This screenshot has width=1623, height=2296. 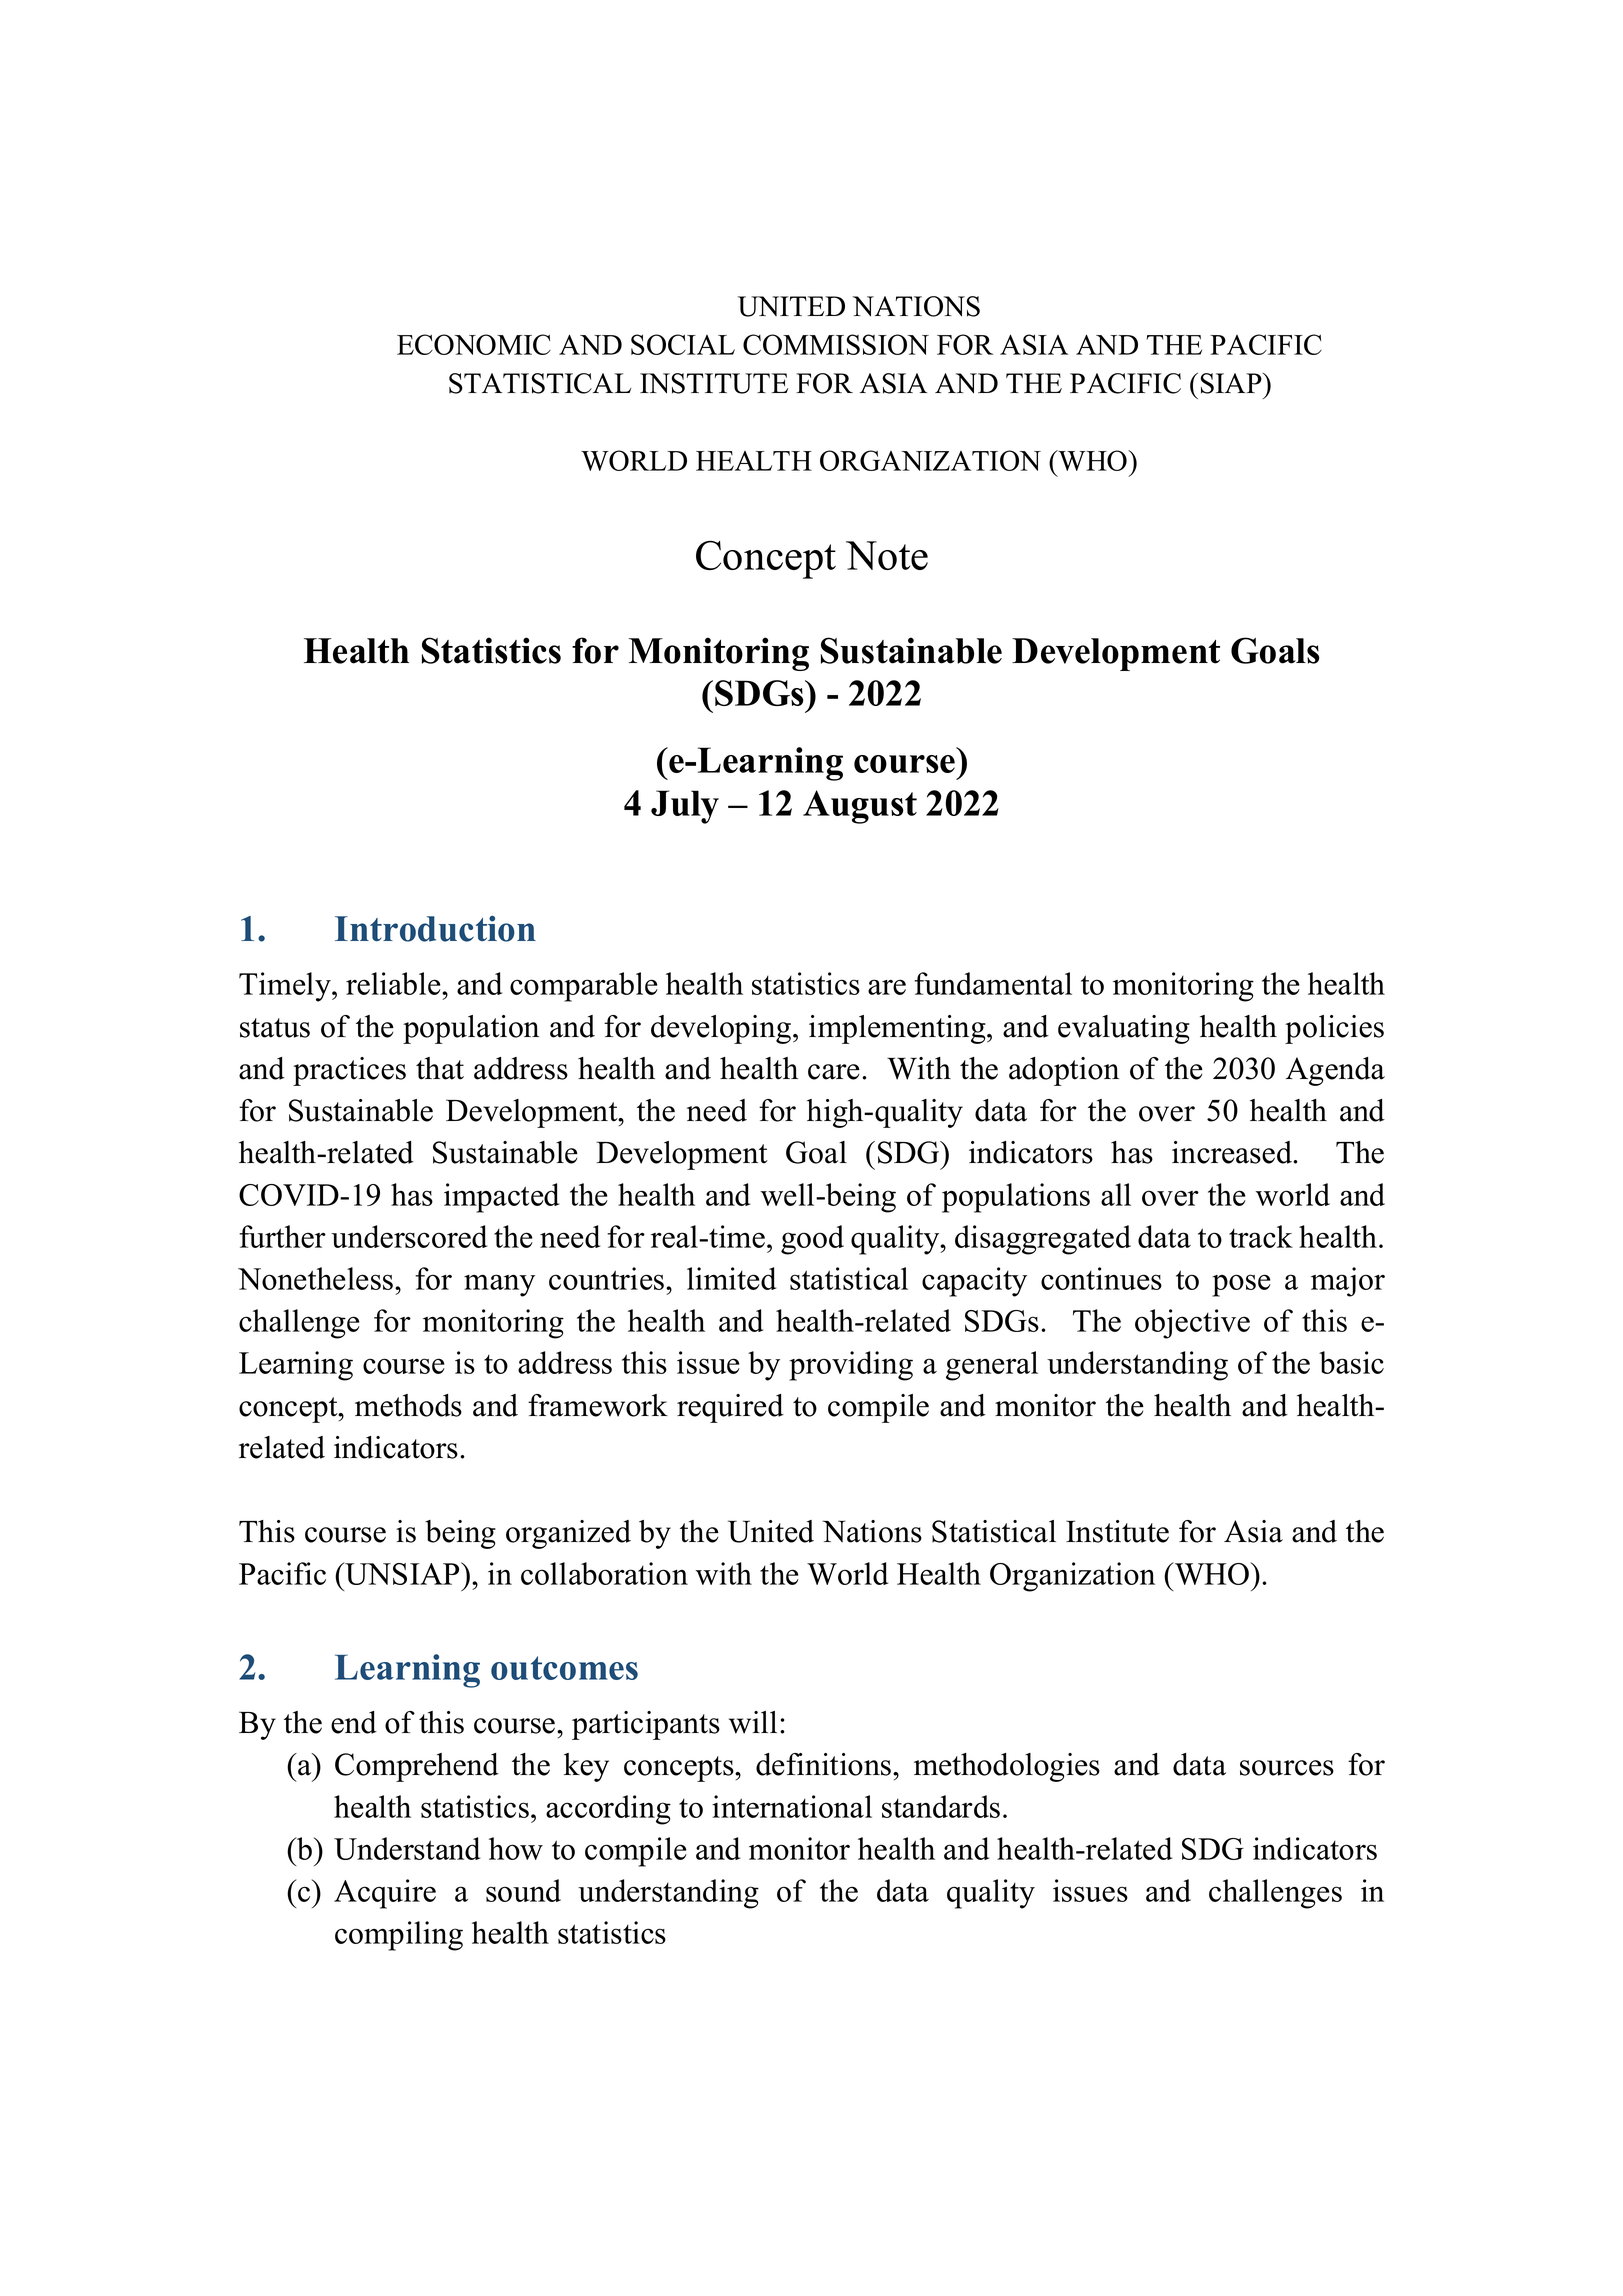 I want to click on objective, so click(x=1192, y=1324).
